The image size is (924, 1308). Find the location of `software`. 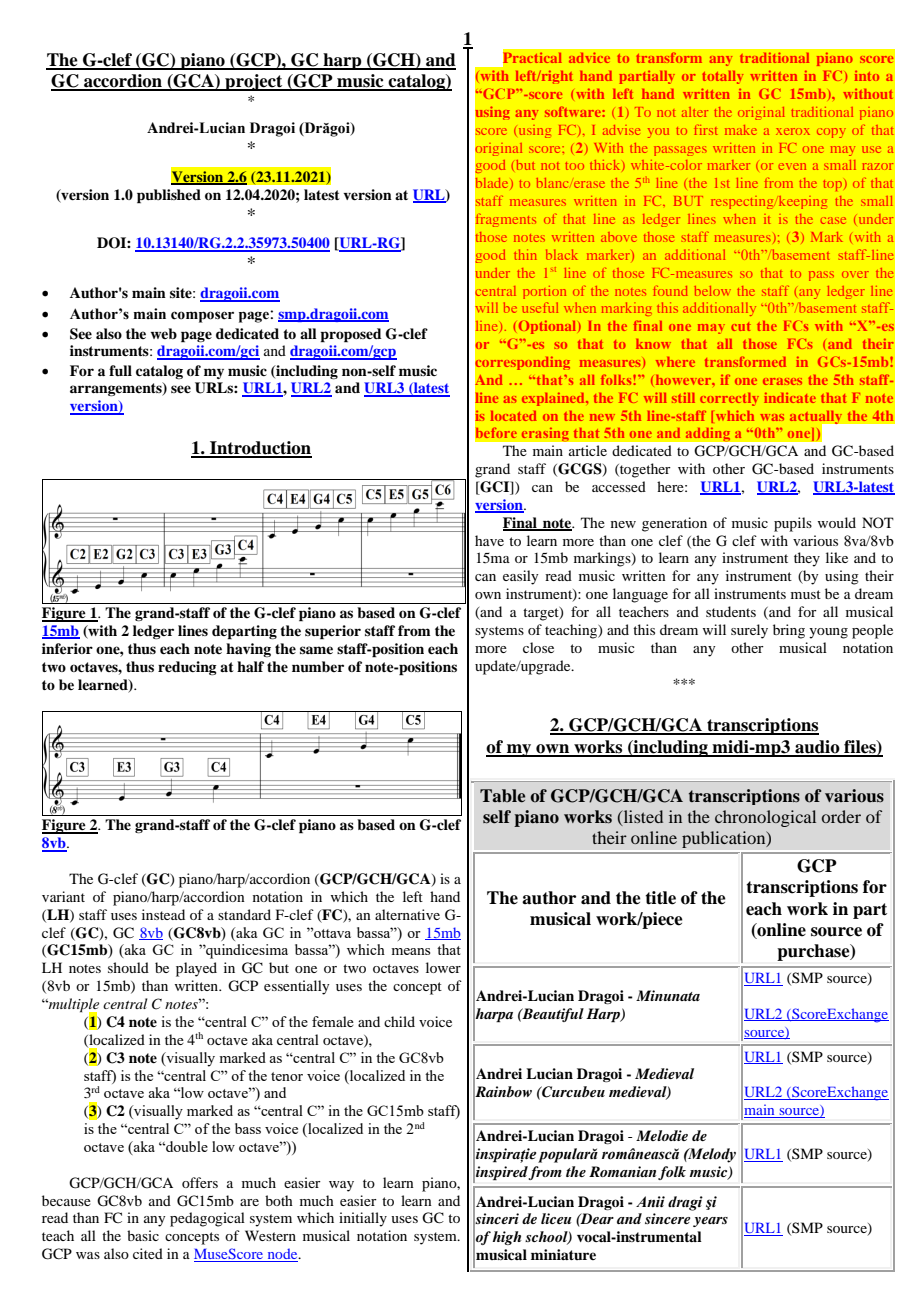

software is located at coordinates (574, 111).
